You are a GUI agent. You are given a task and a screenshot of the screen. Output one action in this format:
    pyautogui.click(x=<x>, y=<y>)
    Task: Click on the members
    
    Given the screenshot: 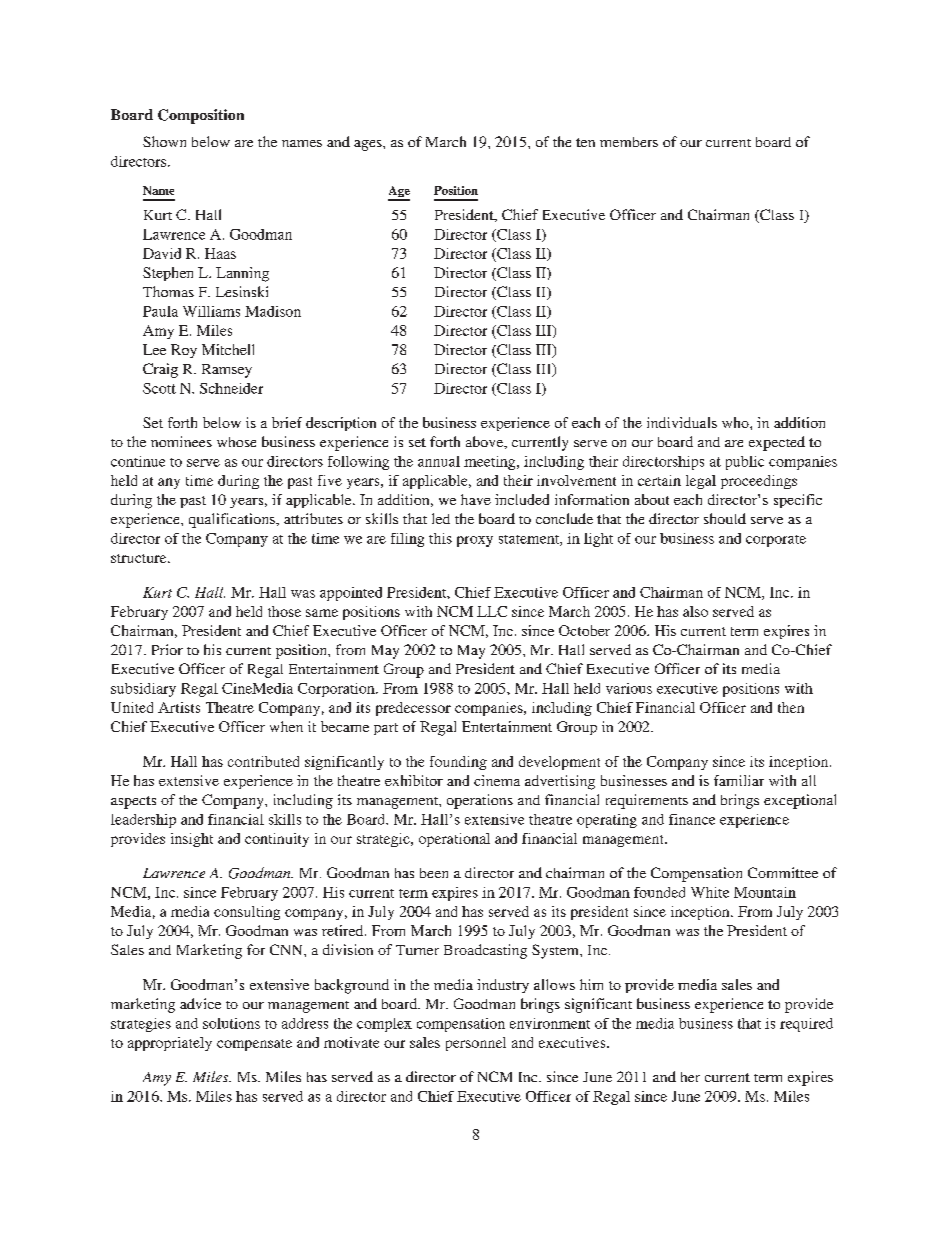 What is the action you would take?
    pyautogui.click(x=629, y=142)
